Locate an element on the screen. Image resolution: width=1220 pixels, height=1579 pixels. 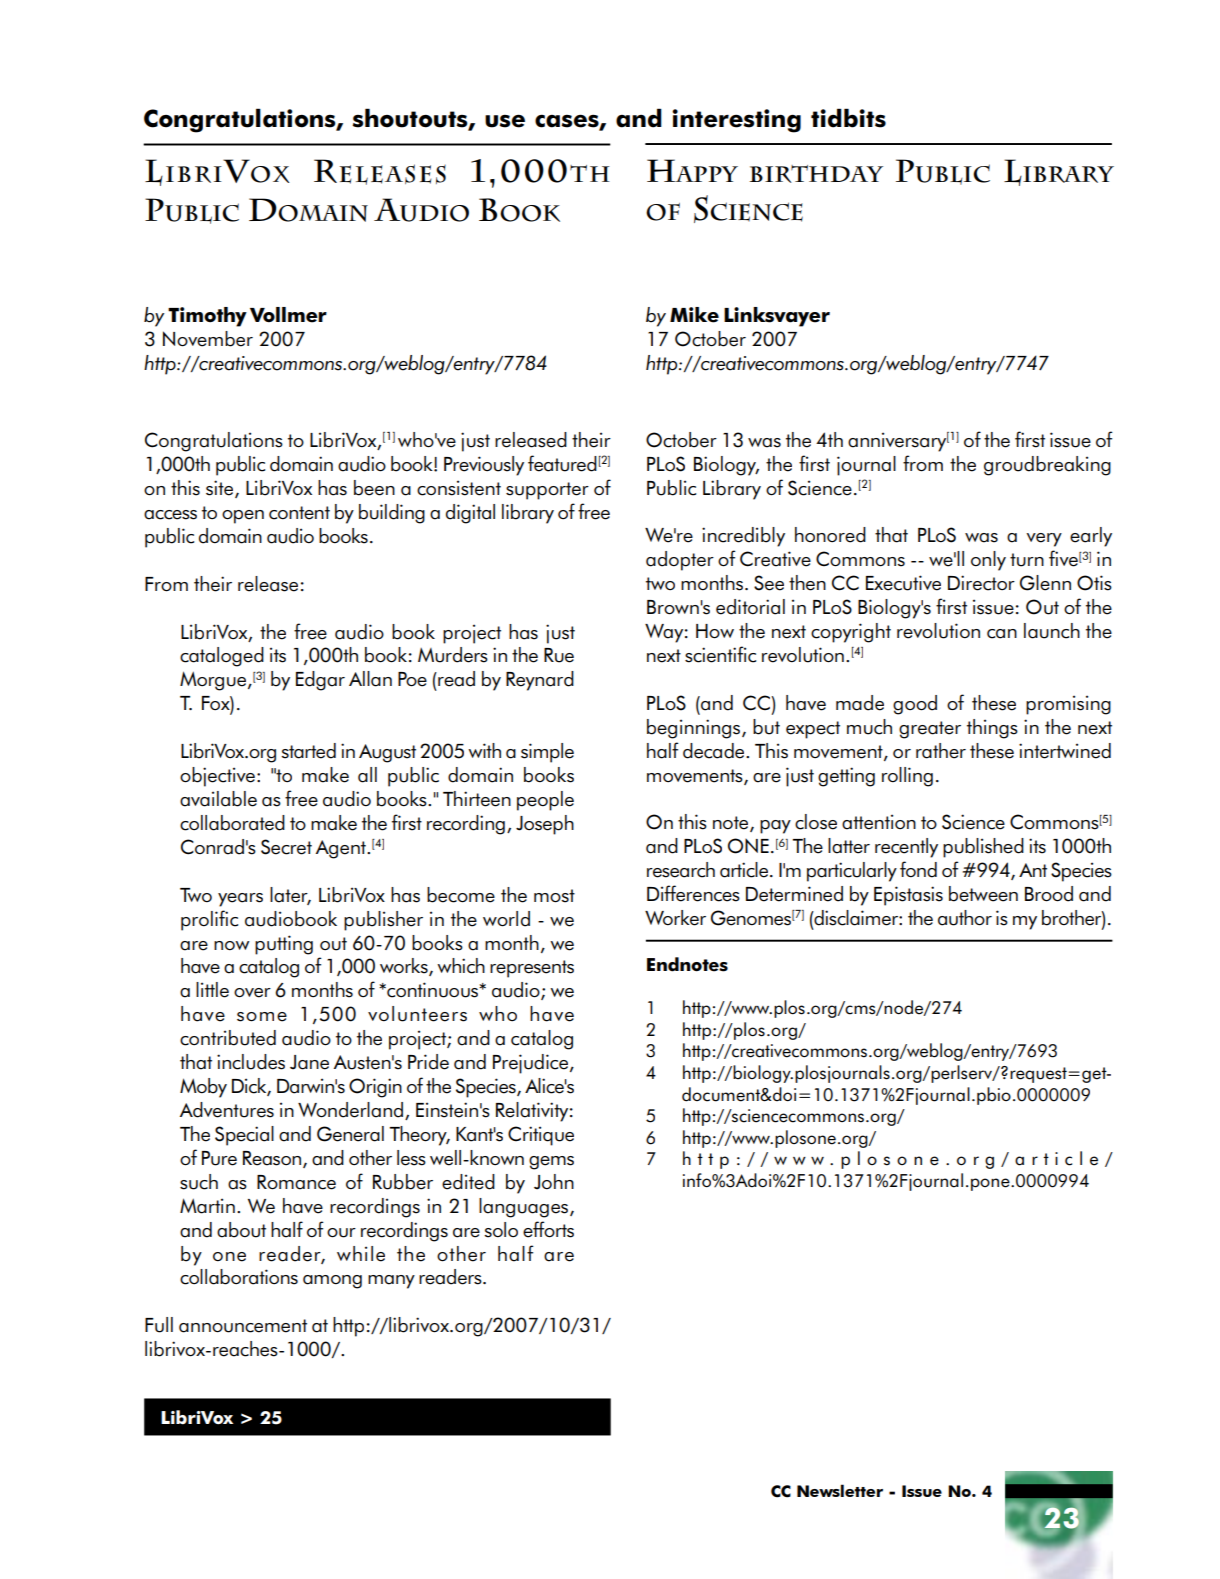
announcement is located at coordinates (243, 1326).
